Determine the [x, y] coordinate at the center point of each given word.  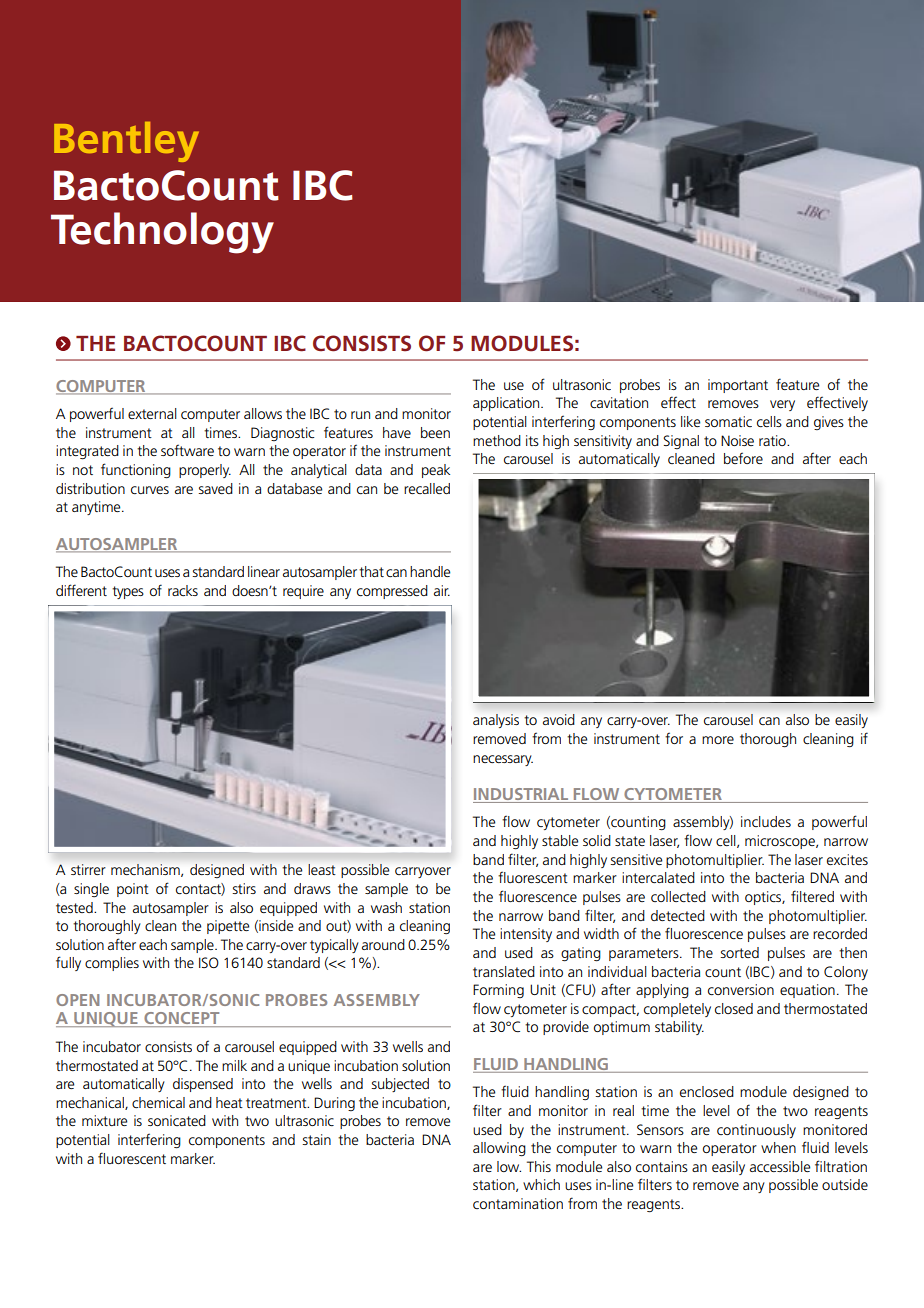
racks [183, 590]
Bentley [126, 142]
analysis [496, 721]
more [718, 740]
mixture [104, 1120]
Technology [162, 233]
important [738, 386]
